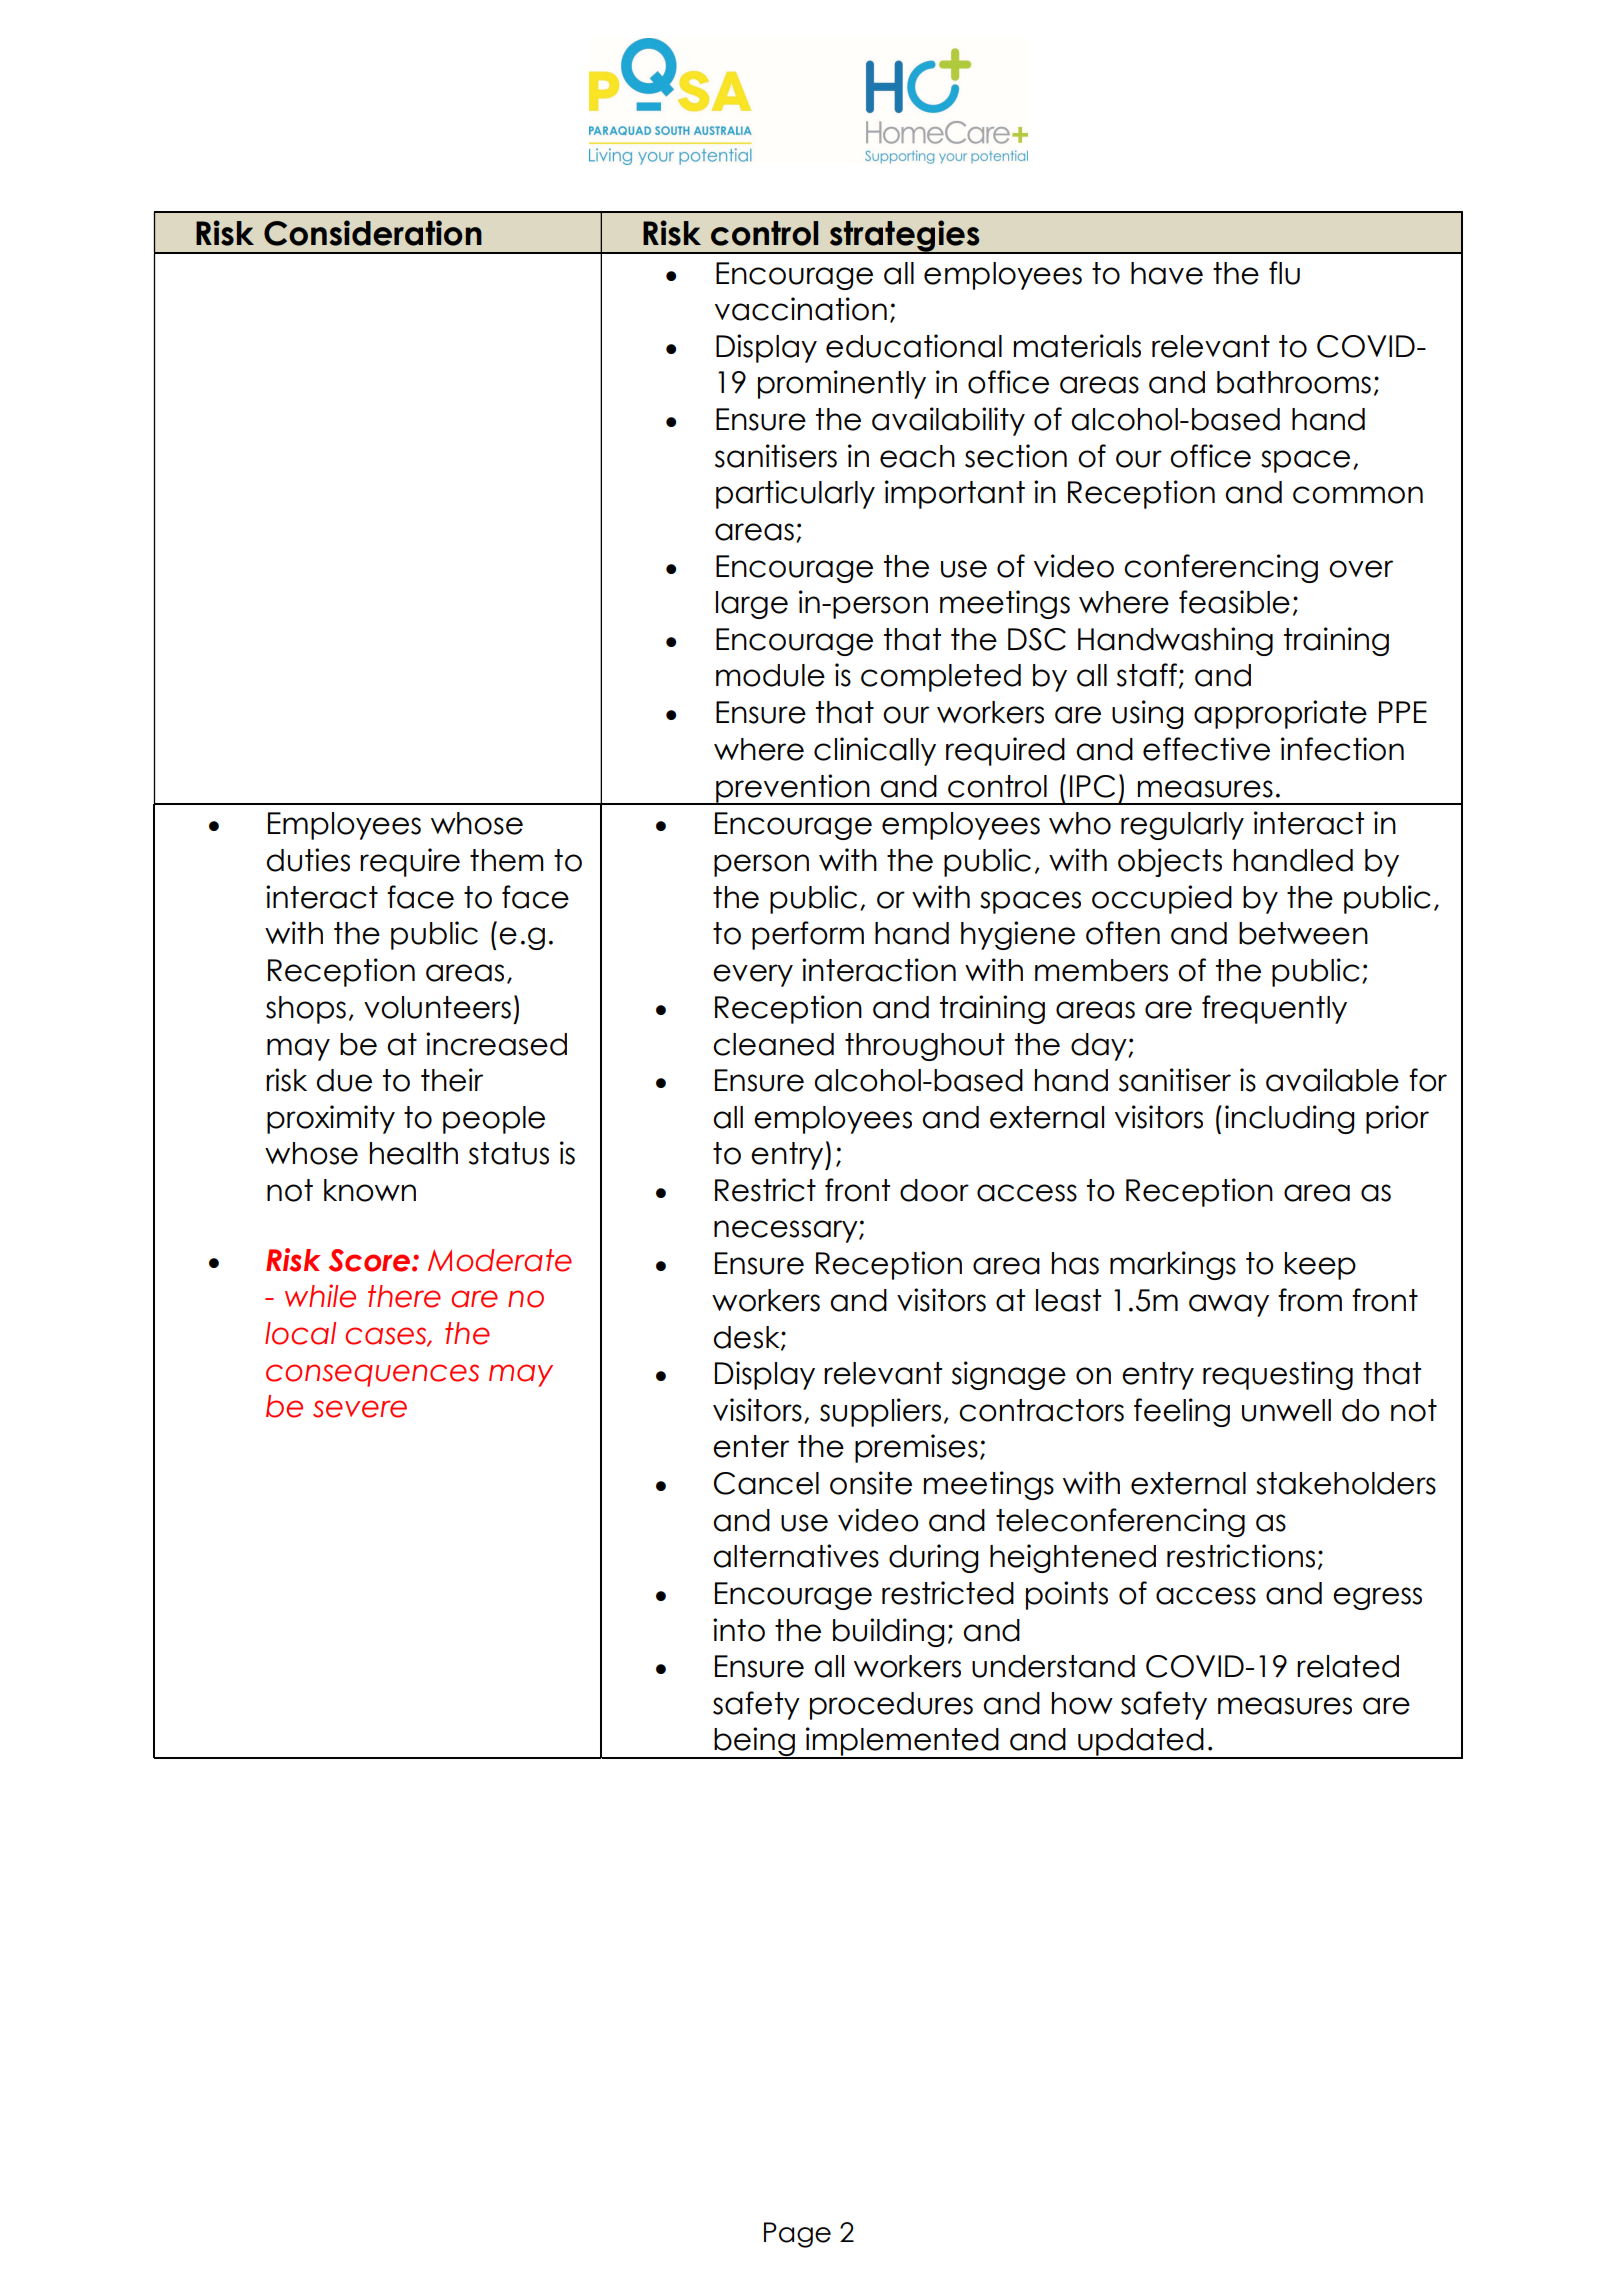  Describe the element at coordinates (1320, 1266) in the screenshot. I see `keep` at that location.
